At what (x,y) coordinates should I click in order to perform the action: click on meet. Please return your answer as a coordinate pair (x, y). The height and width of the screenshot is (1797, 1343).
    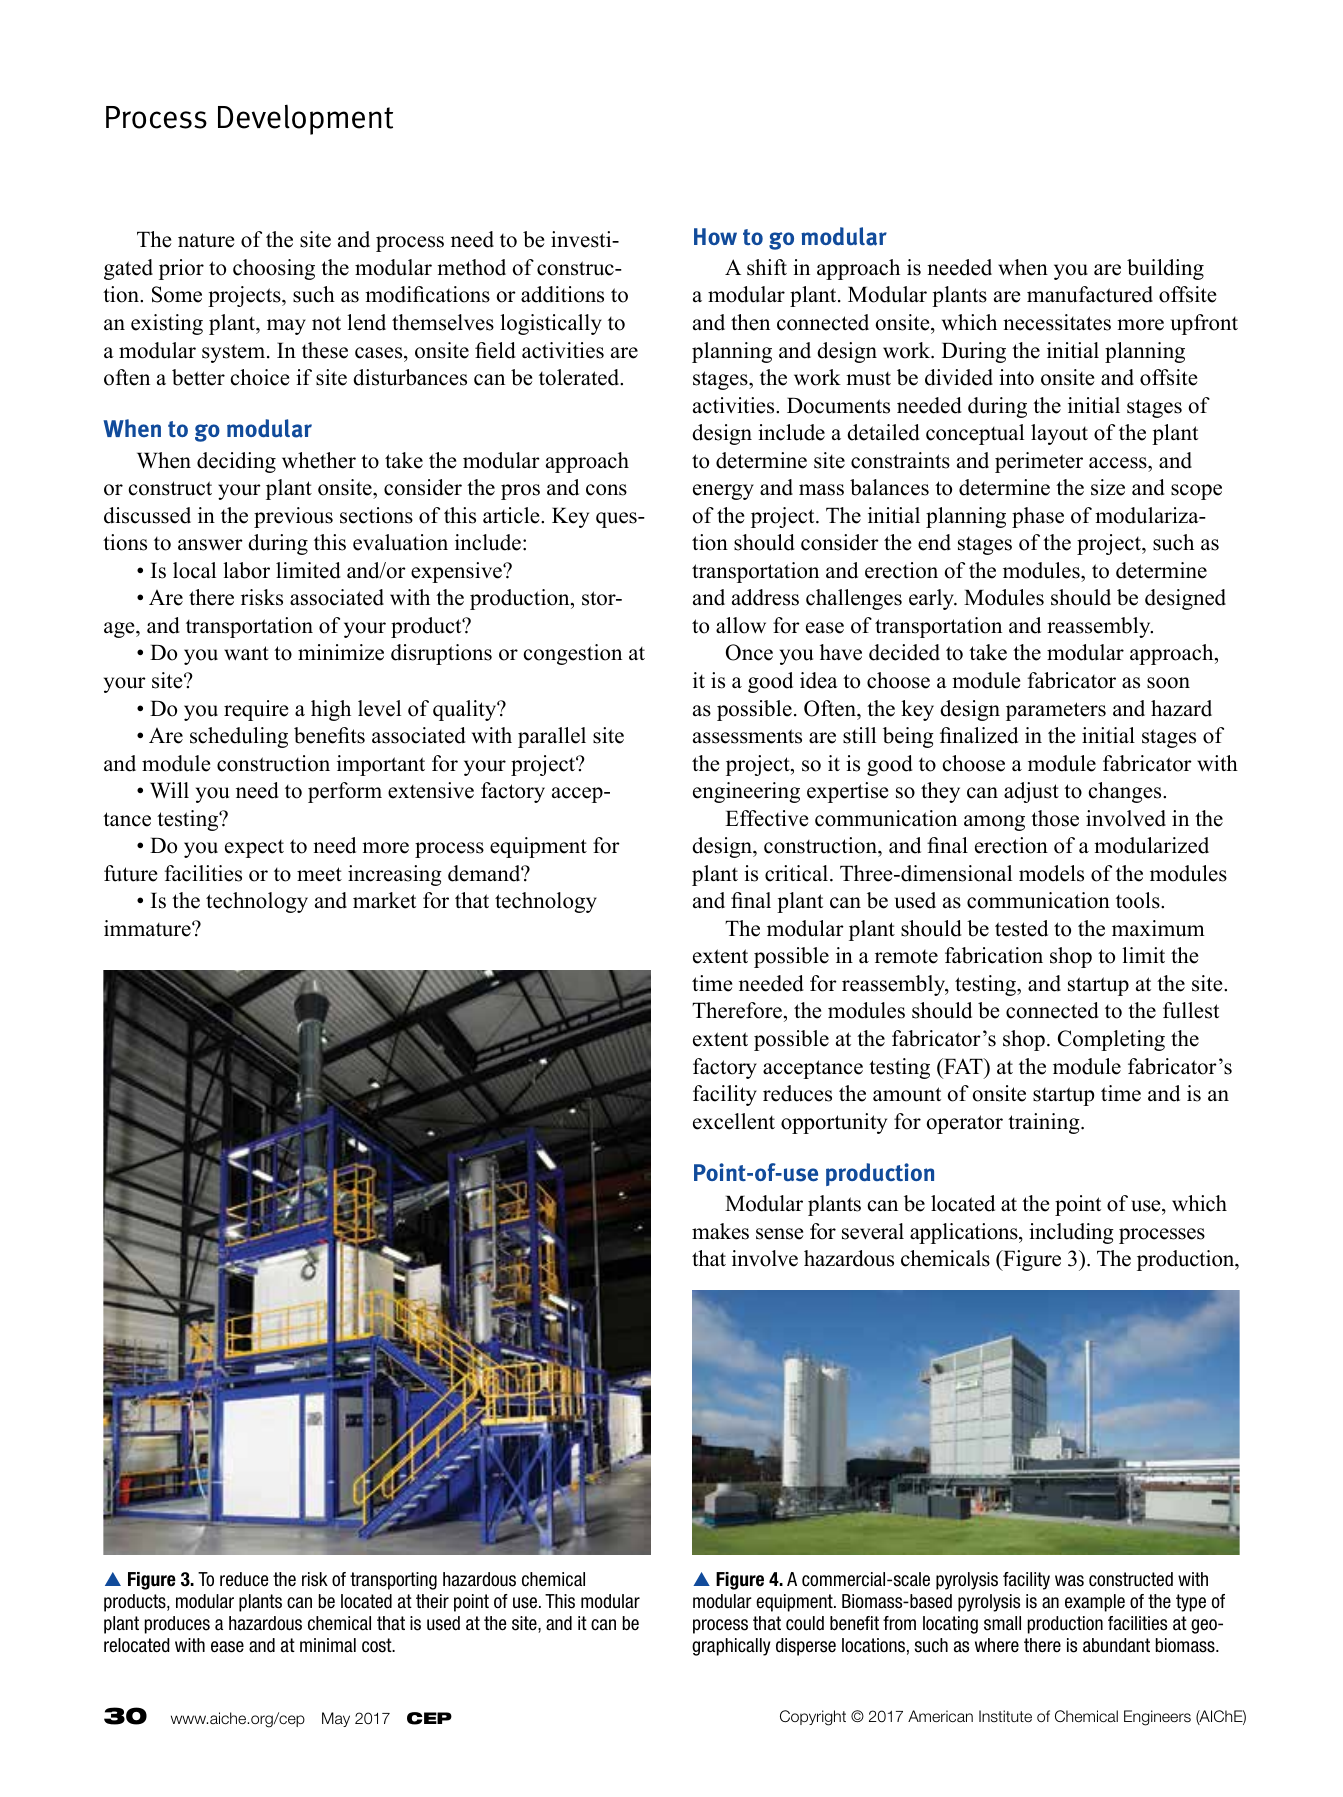
    Looking at the image, I should click on (319, 874).
